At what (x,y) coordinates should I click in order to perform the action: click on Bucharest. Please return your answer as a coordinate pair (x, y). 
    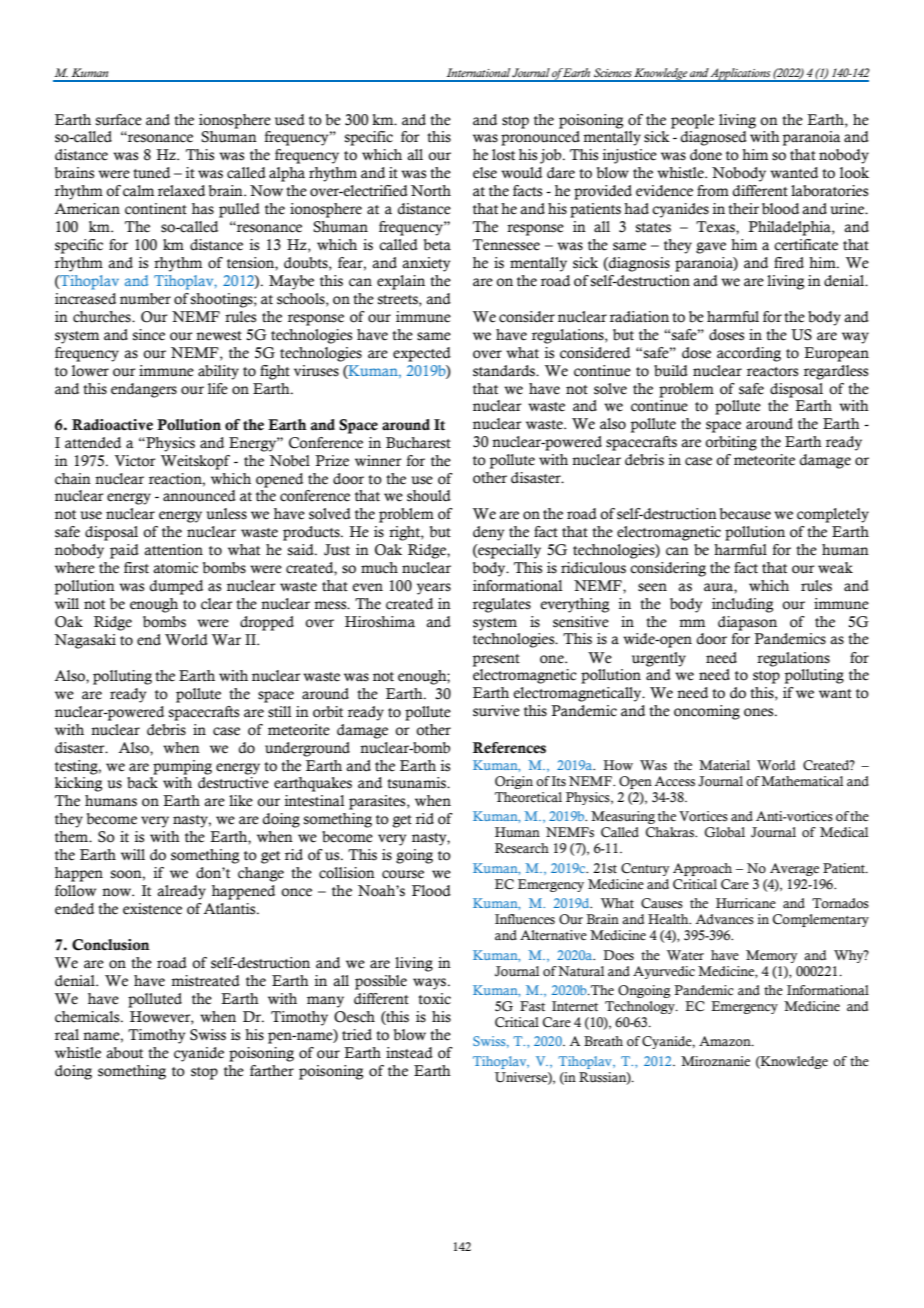
    Looking at the image, I should click on (418, 443).
